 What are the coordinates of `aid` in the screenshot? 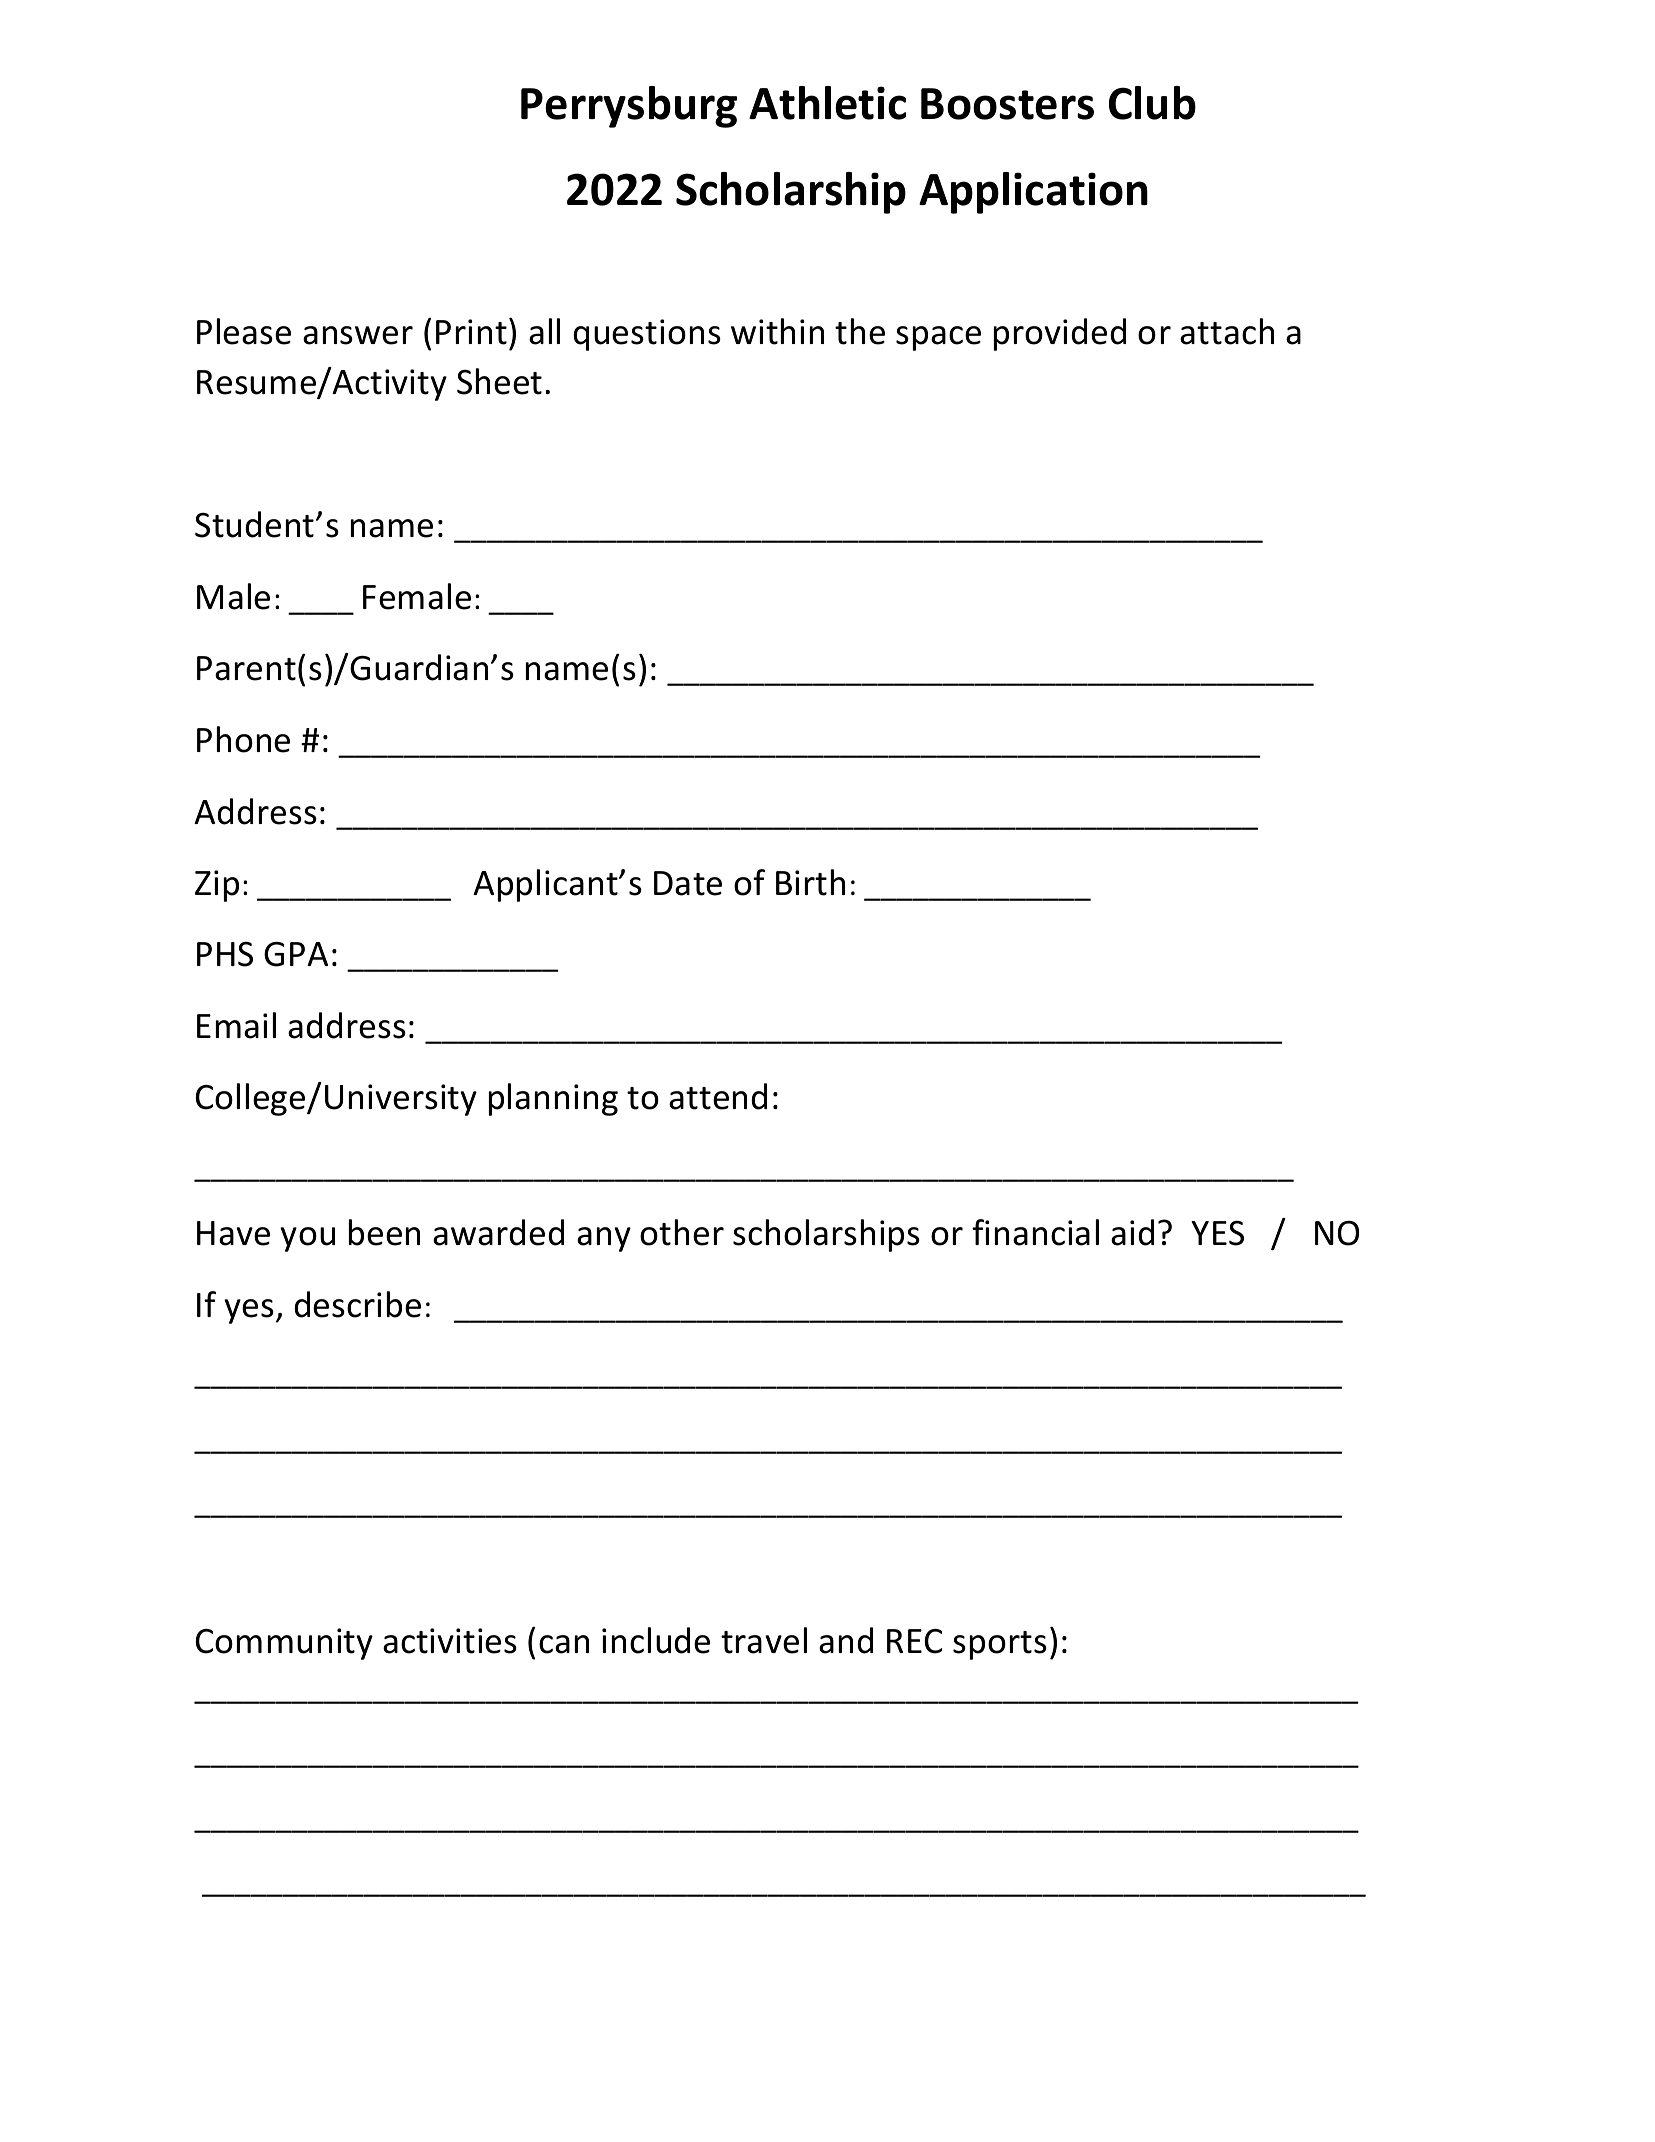 It's located at (1132, 1232).
